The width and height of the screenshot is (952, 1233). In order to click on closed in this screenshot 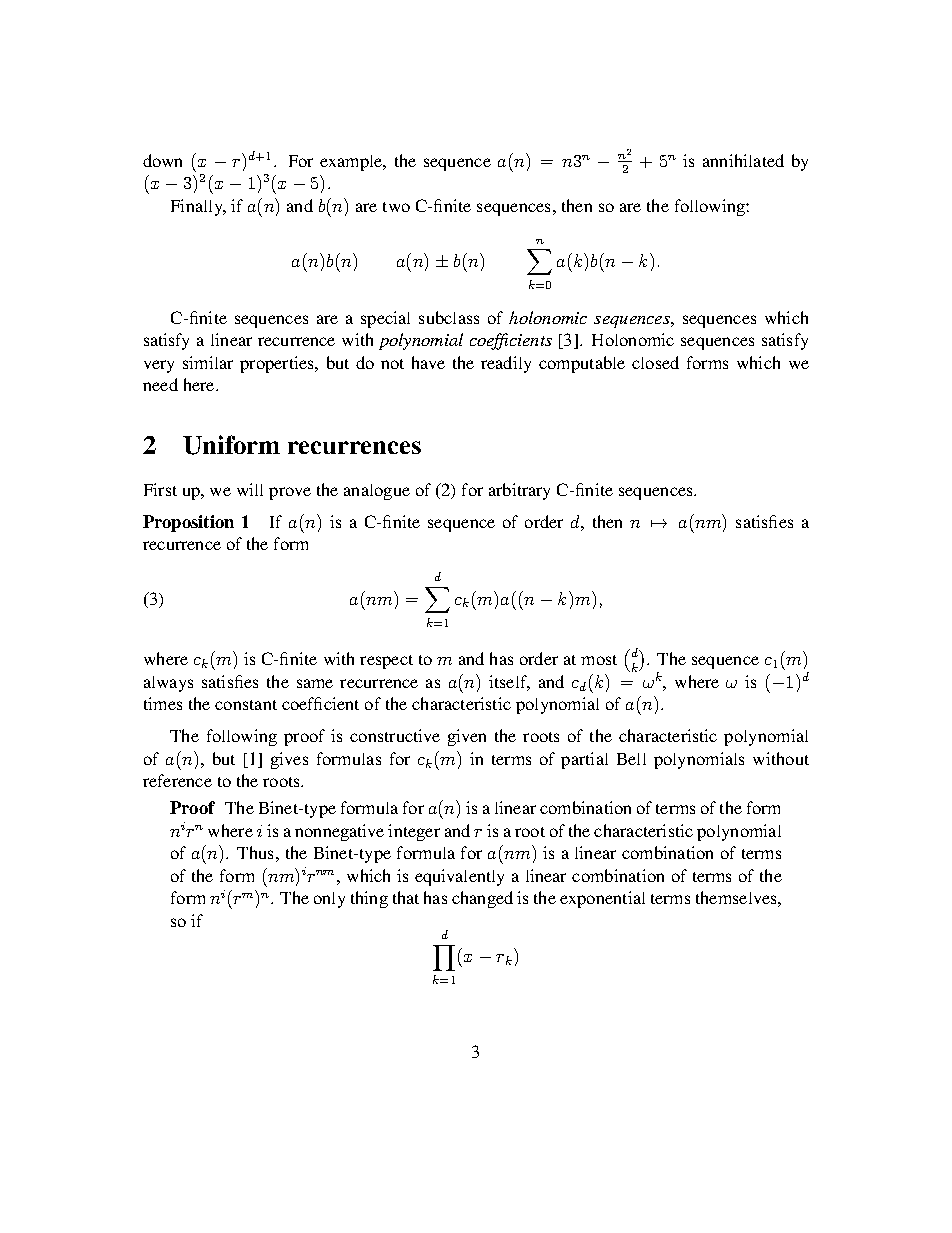, I will do `click(655, 362)`.
